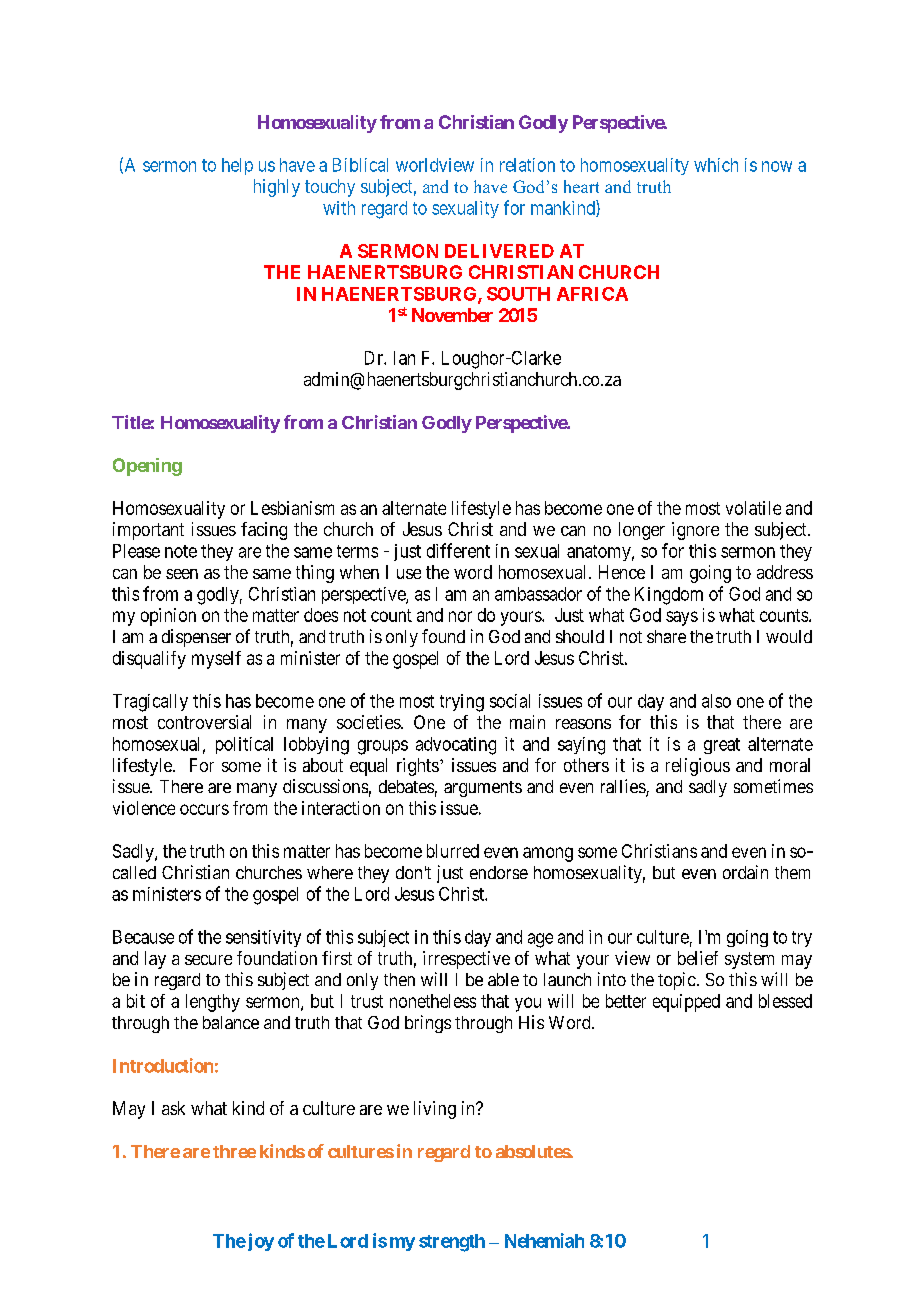  I want to click on joy, so click(259, 1242).
